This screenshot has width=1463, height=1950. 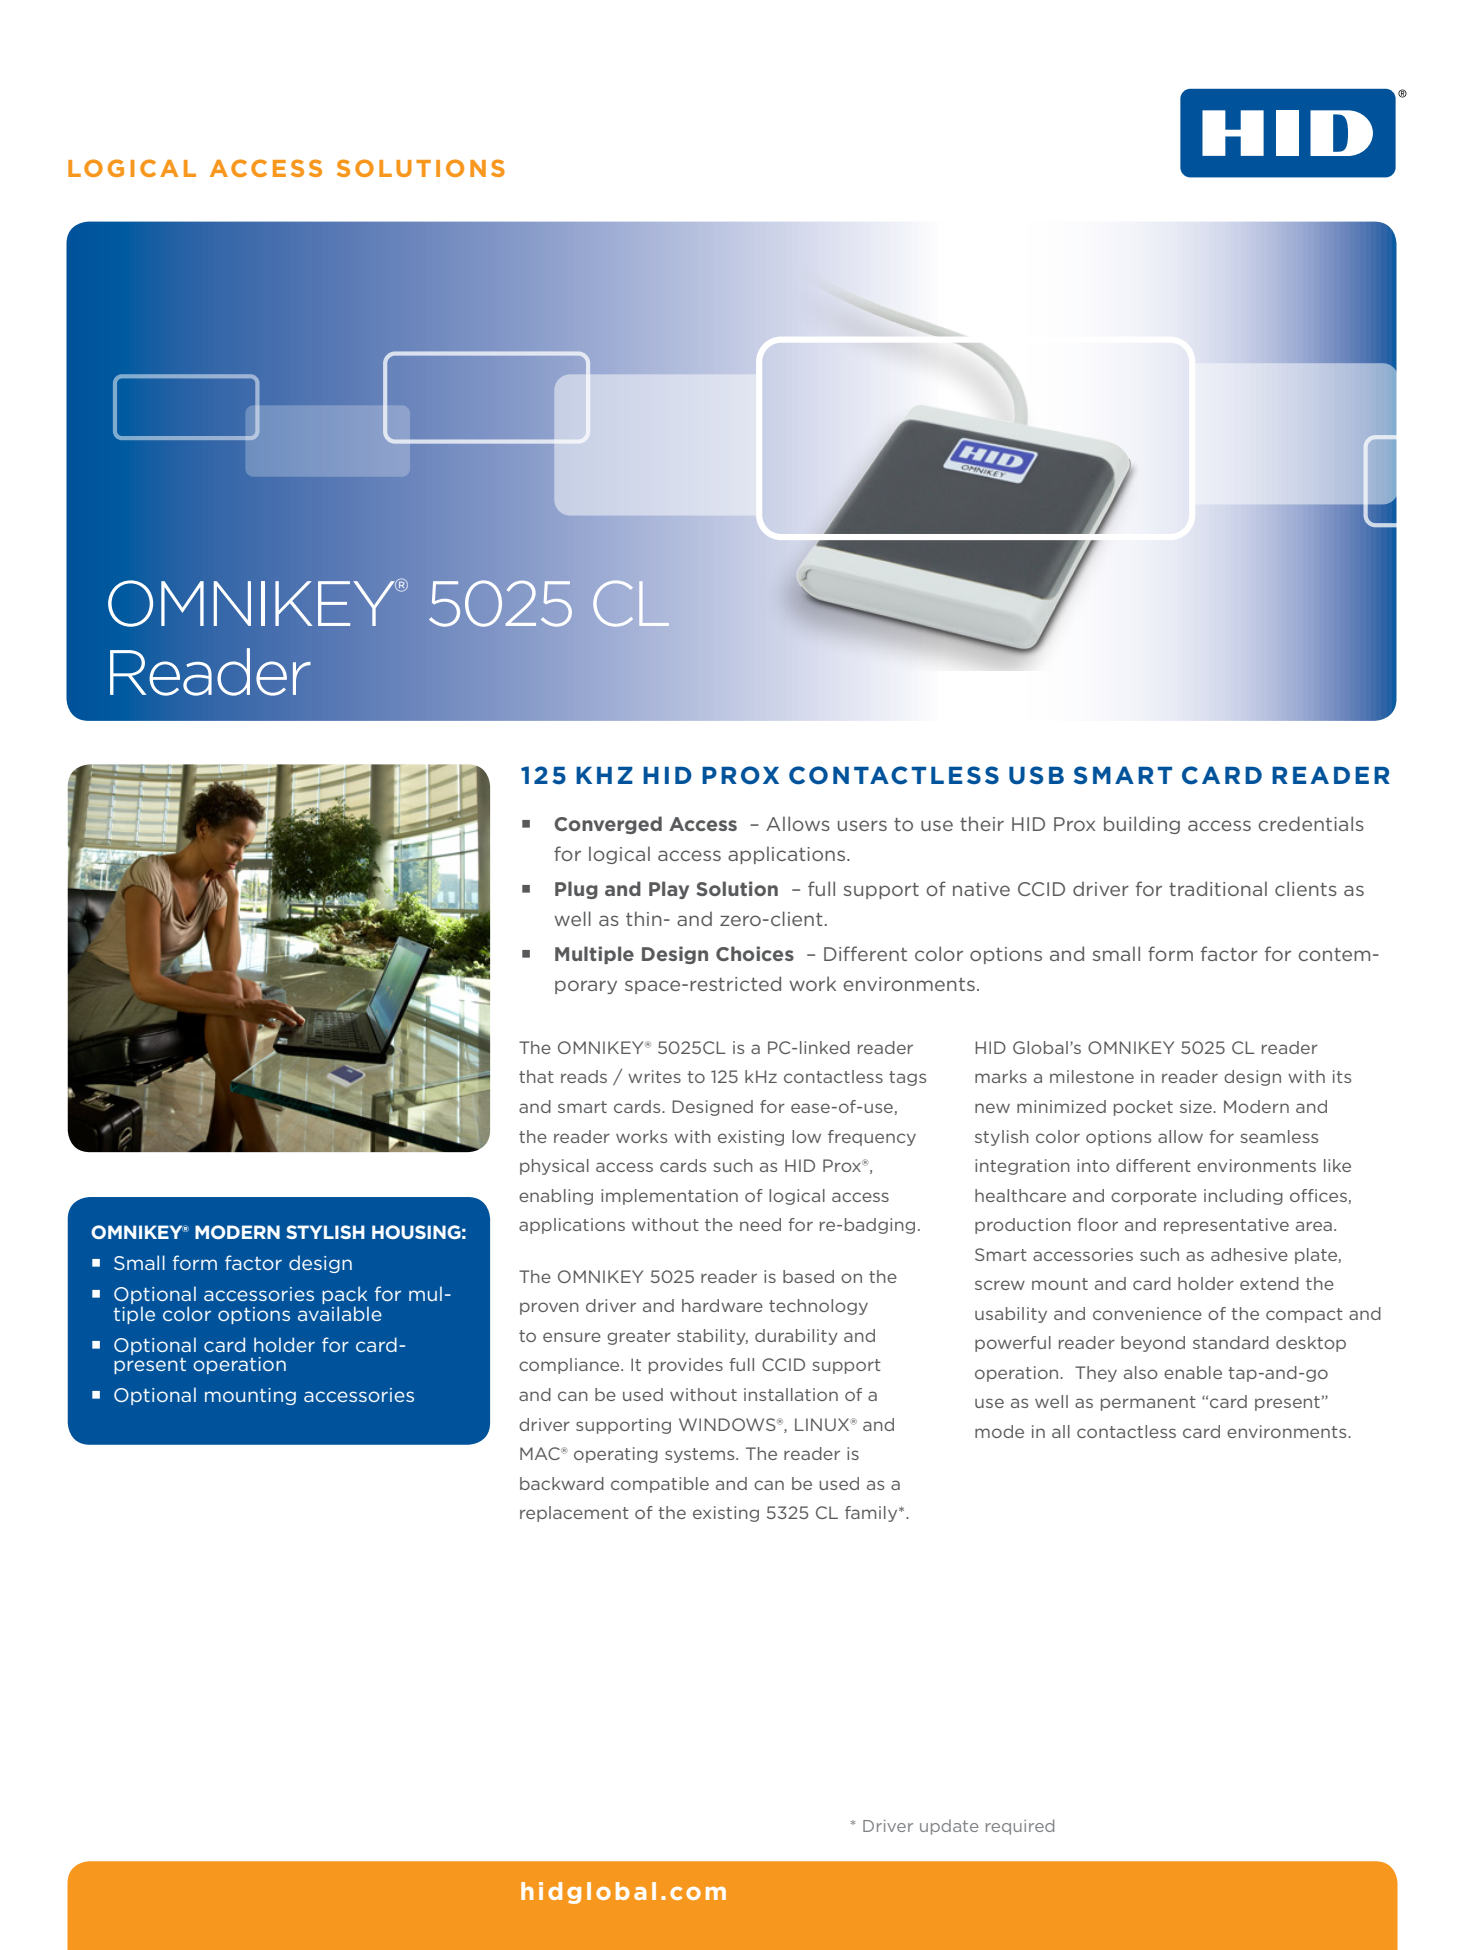 What do you see at coordinates (949, 1827) in the screenshot?
I see `update` at bounding box center [949, 1827].
